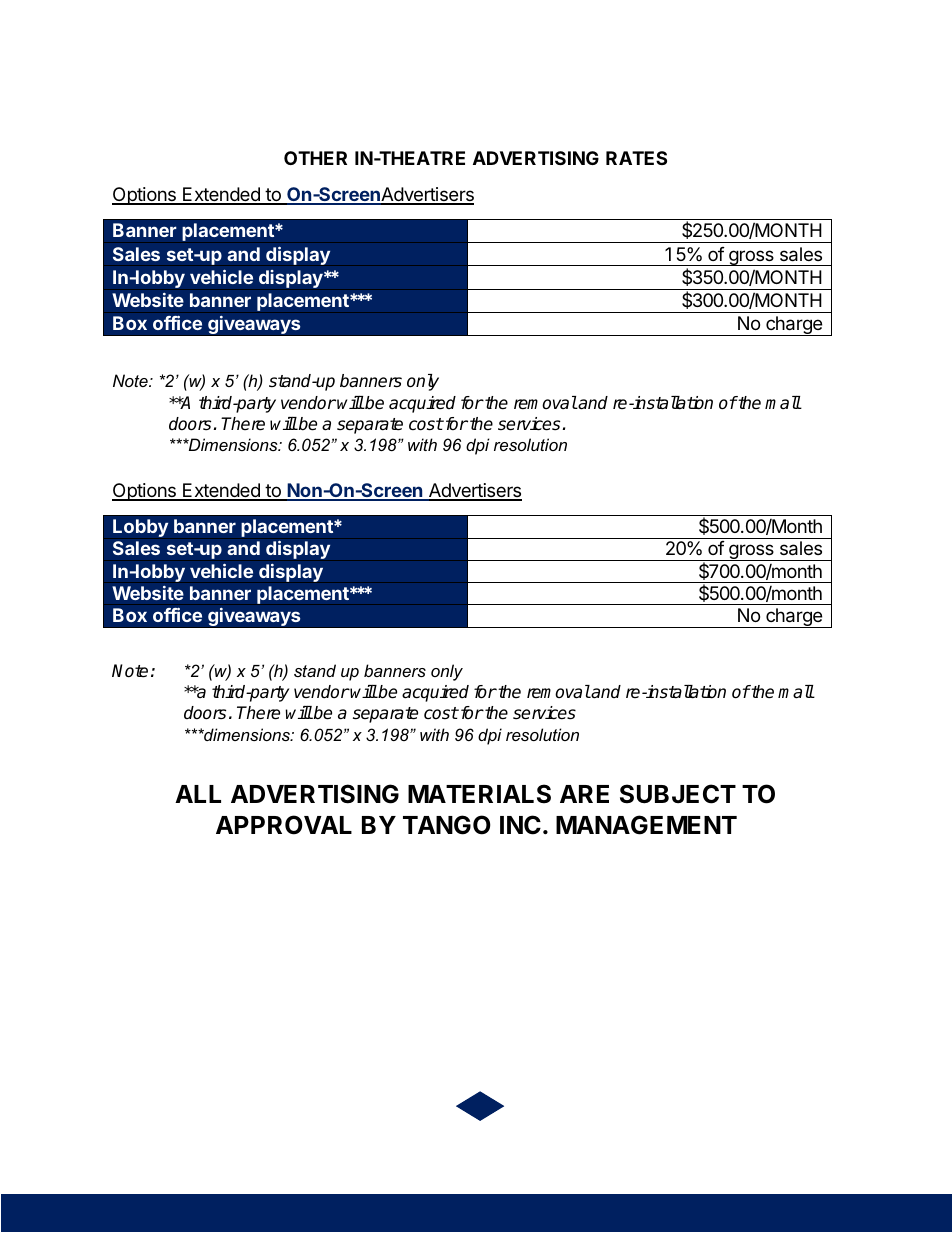  What do you see at coordinates (447, 825) in the screenshot?
I see `TANGO` at bounding box center [447, 825].
